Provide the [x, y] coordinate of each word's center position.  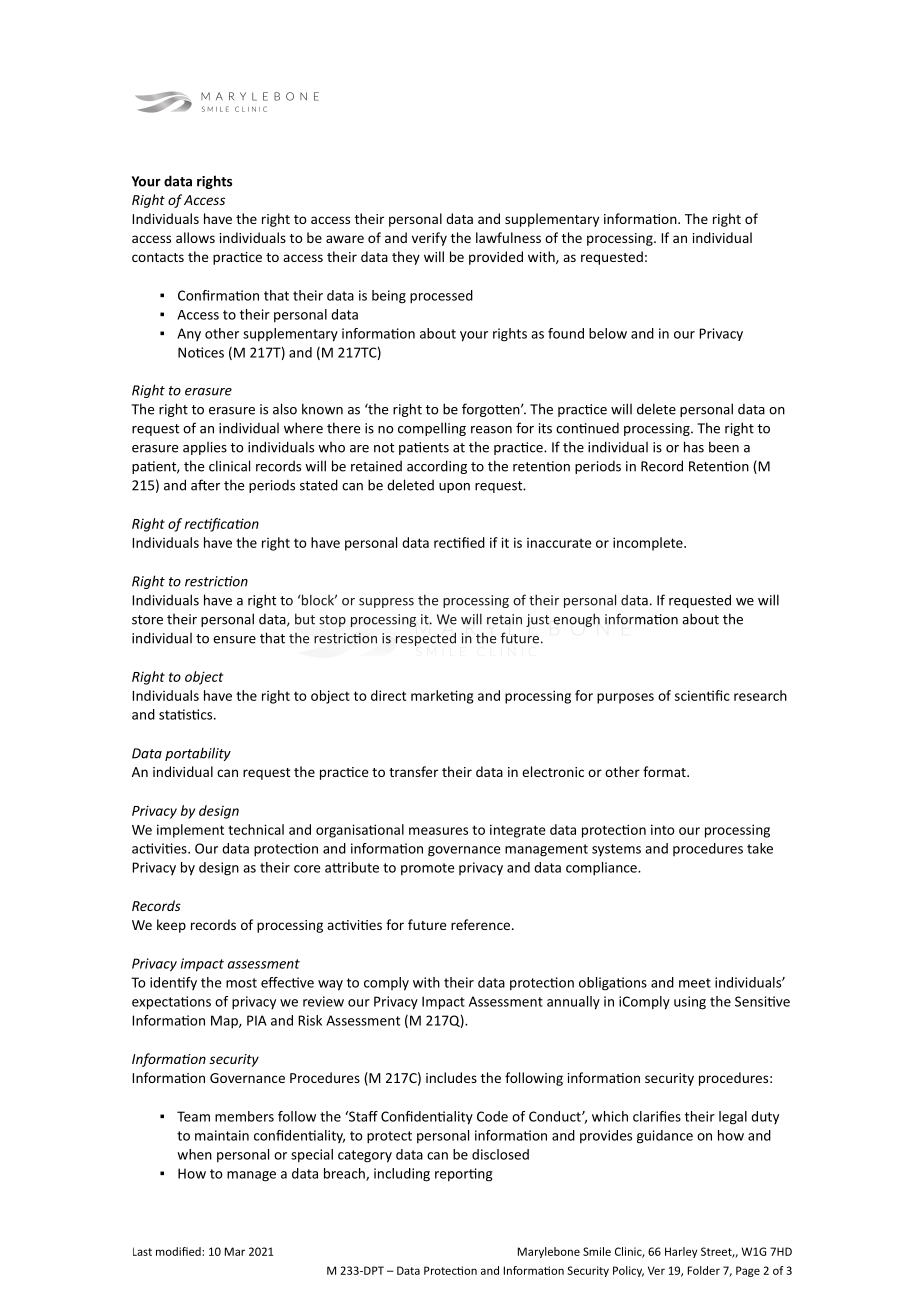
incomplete [649, 544]
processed [441, 297]
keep [171, 926]
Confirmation [218, 295]
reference [480, 924]
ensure [234, 640]
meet [695, 983]
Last [142, 1251]
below [608, 333]
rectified [459, 542]
